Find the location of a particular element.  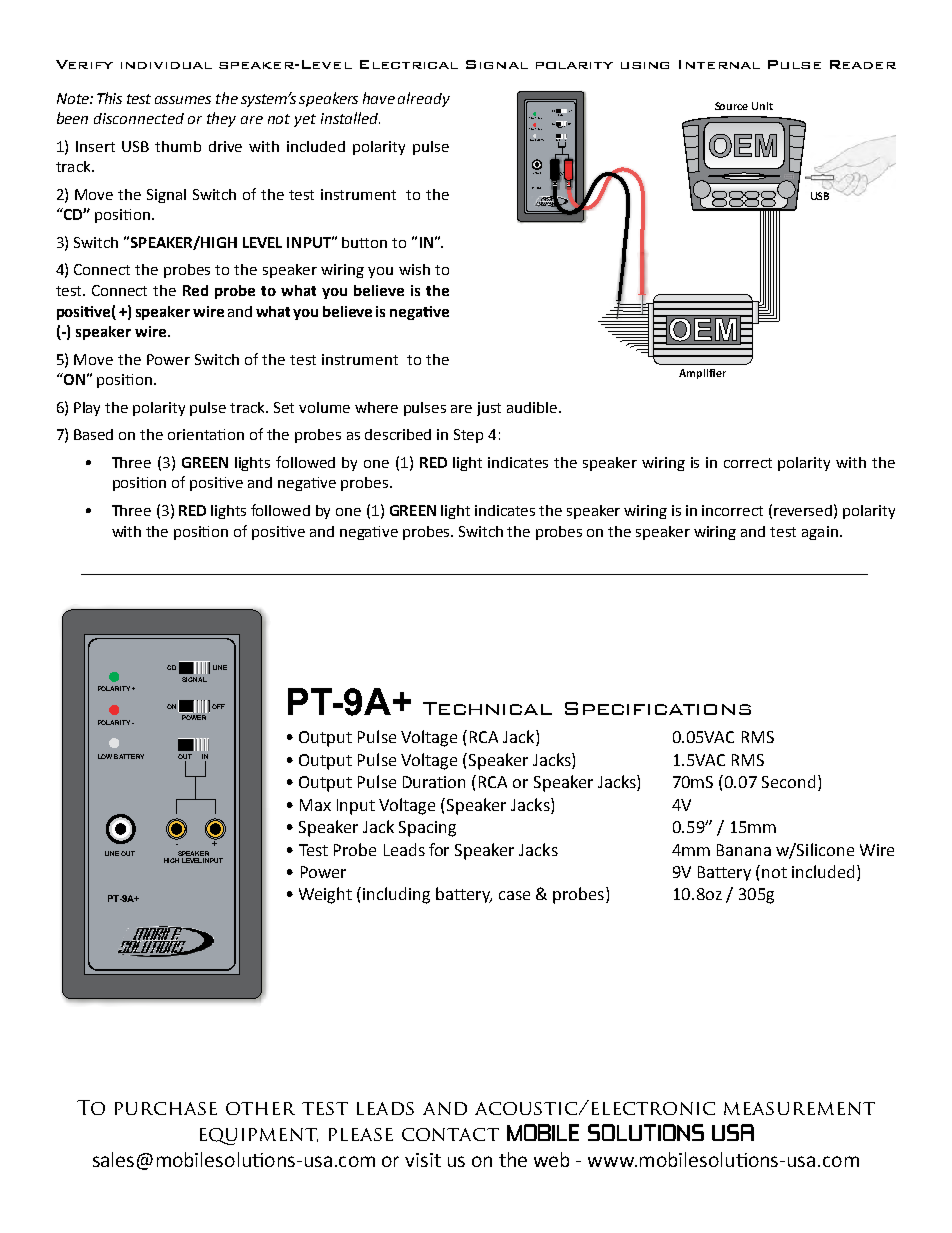

purchase is located at coordinates (166, 1108).
